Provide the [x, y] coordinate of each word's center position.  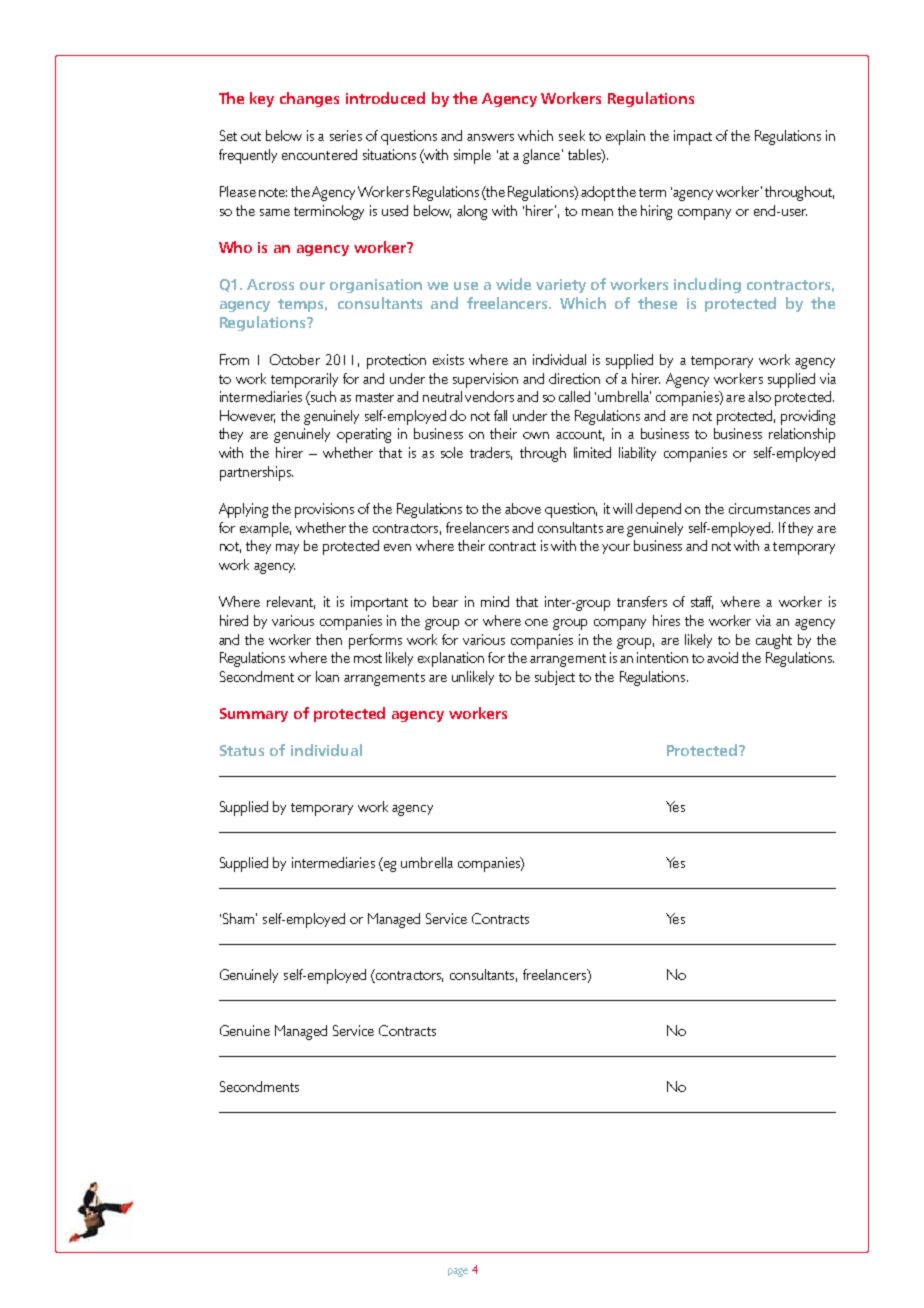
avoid [722, 657]
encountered [319, 154]
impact [693, 137]
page [458, 1272]
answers [490, 137]
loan [327, 676]
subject [555, 678]
